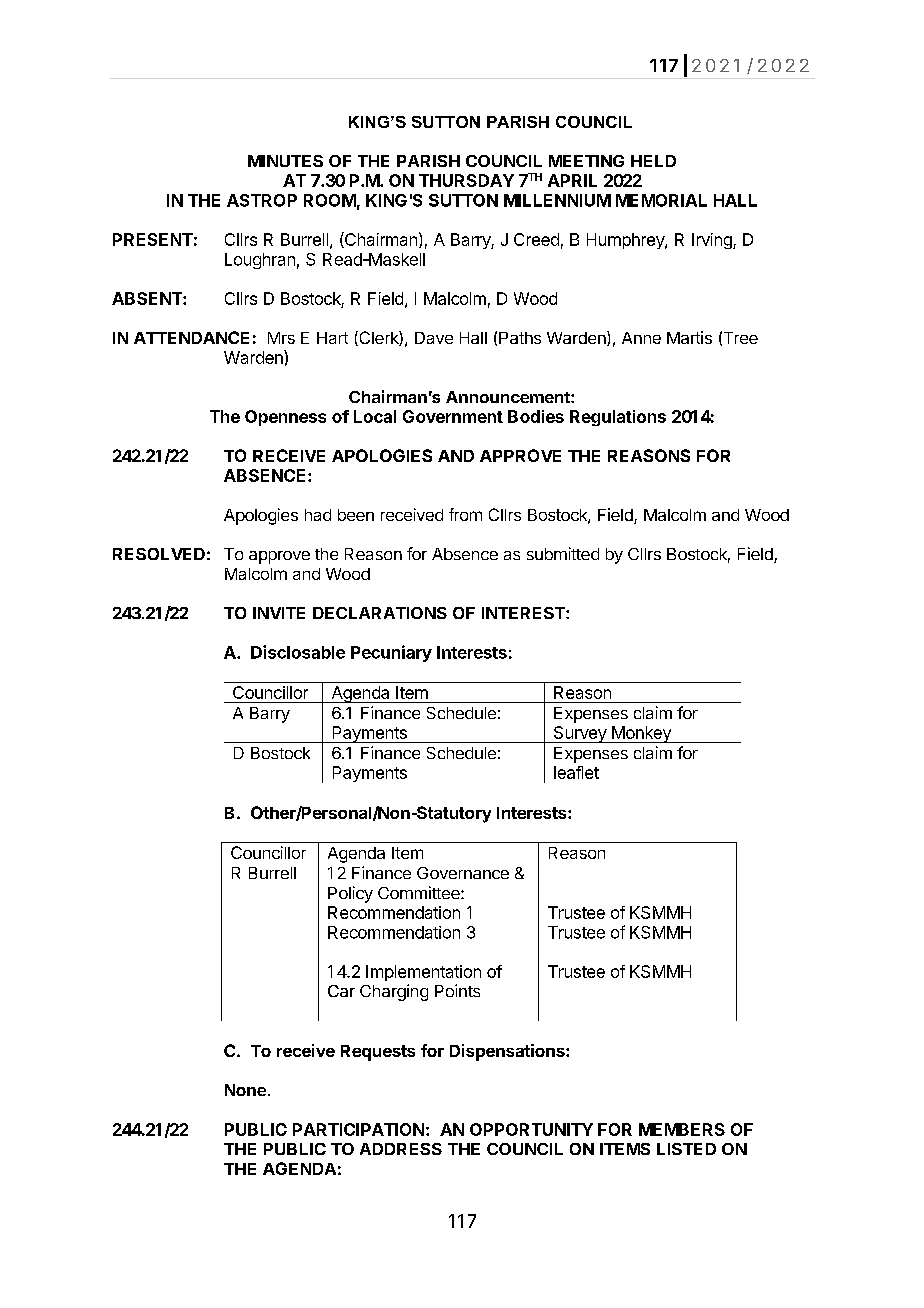 The image size is (924, 1308). Describe the element at coordinates (401, 1149) in the page. I see `ADDRESS` at that location.
